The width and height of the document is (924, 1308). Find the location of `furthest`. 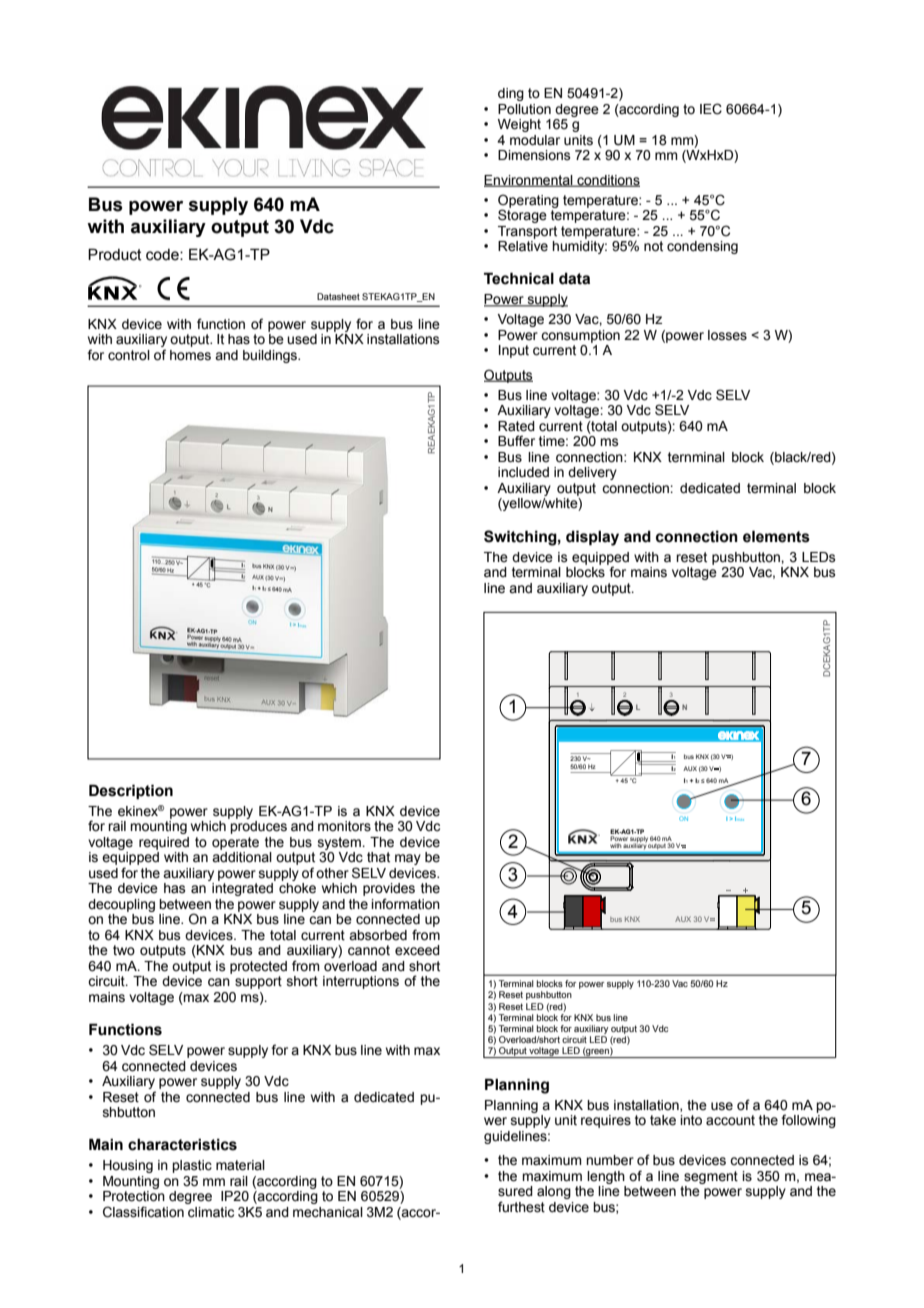

furthest is located at coordinates (521, 1207).
